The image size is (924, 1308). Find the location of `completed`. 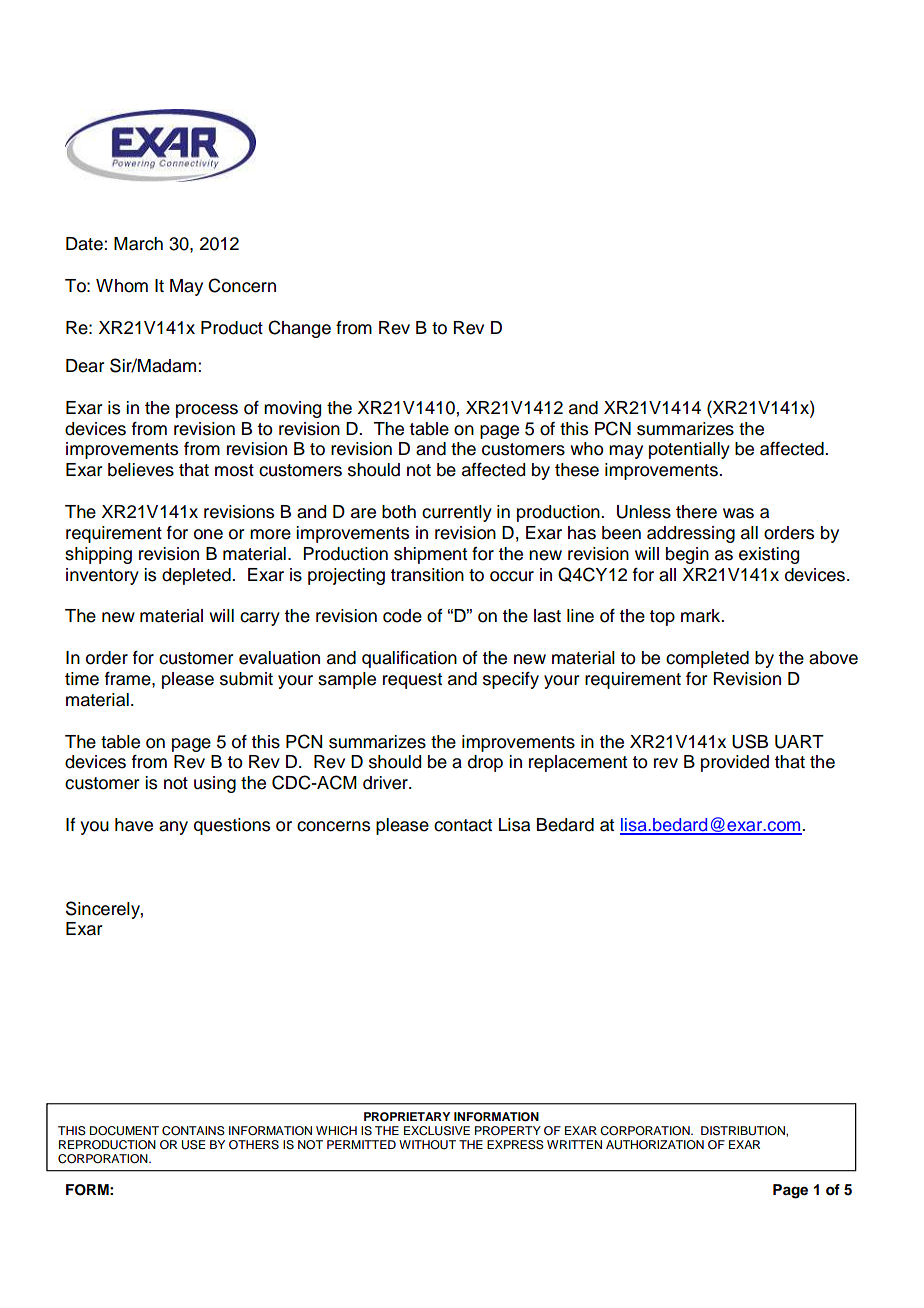

completed is located at coordinates (707, 659).
